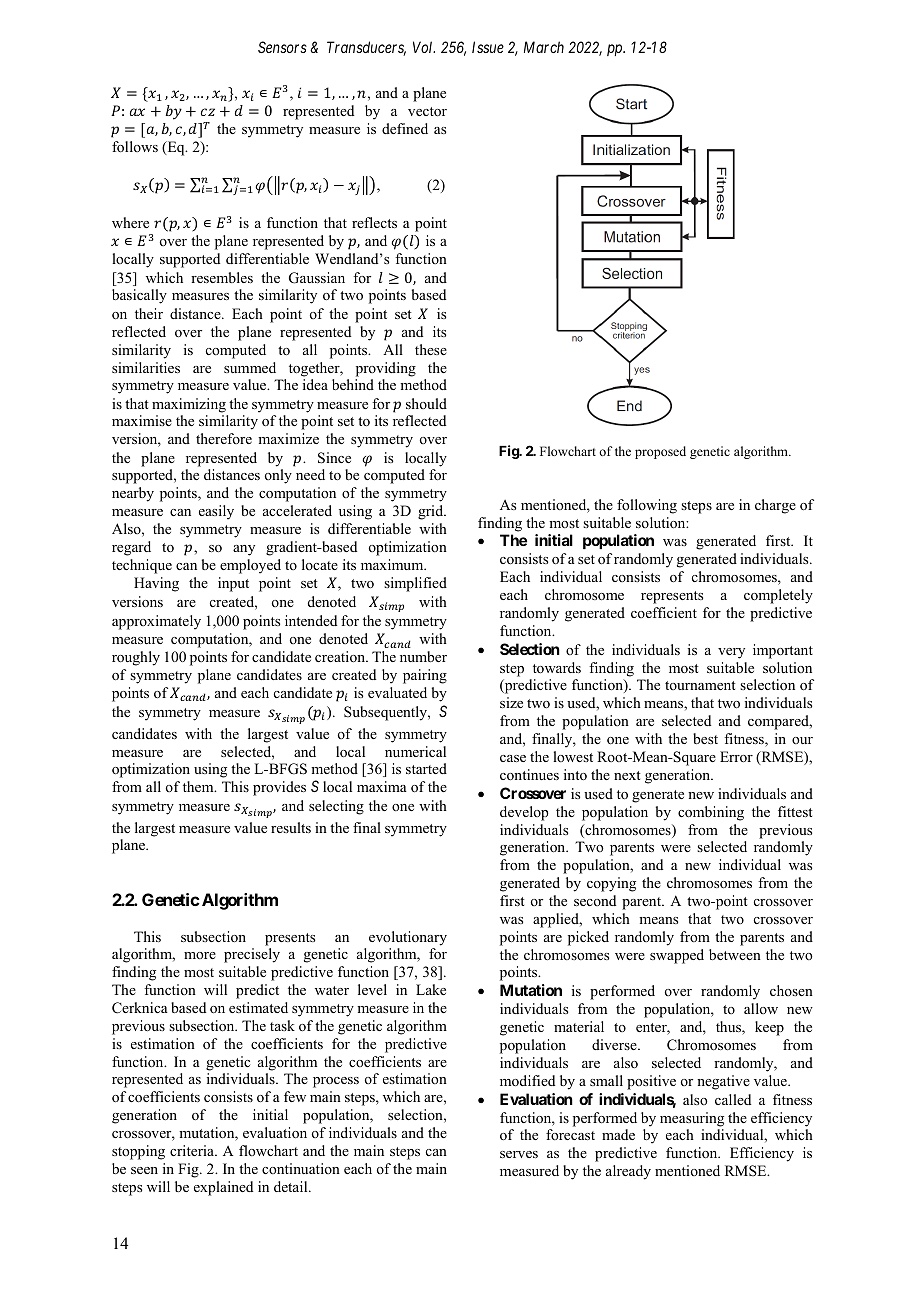 The image size is (924, 1308). I want to click on very, so click(731, 653).
